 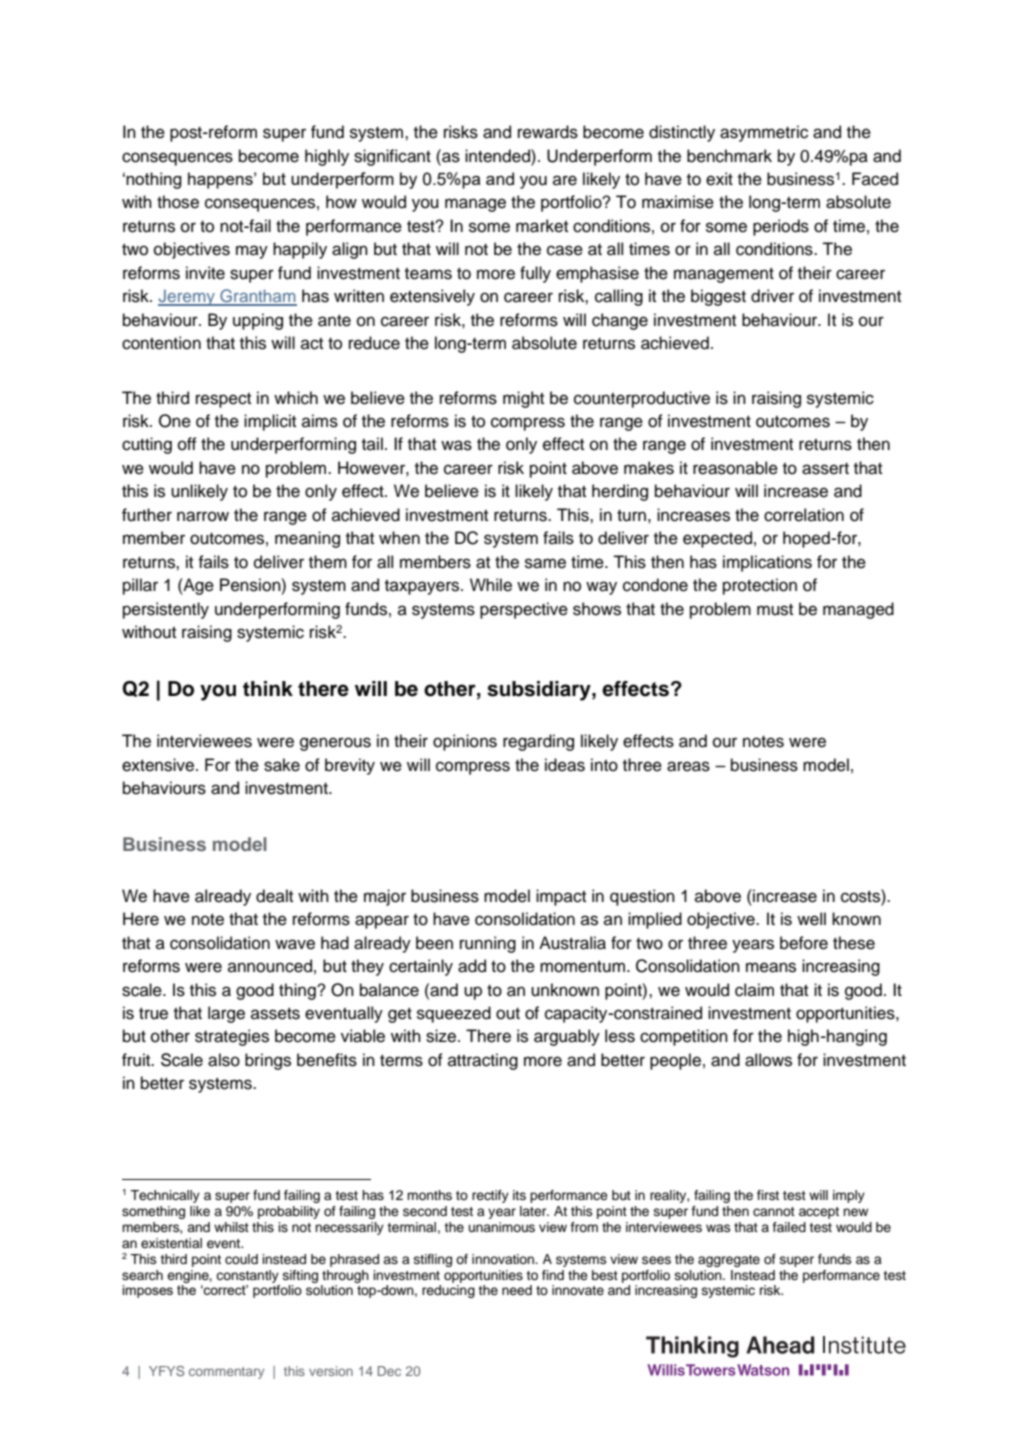 I want to click on off, so click(x=187, y=444).
